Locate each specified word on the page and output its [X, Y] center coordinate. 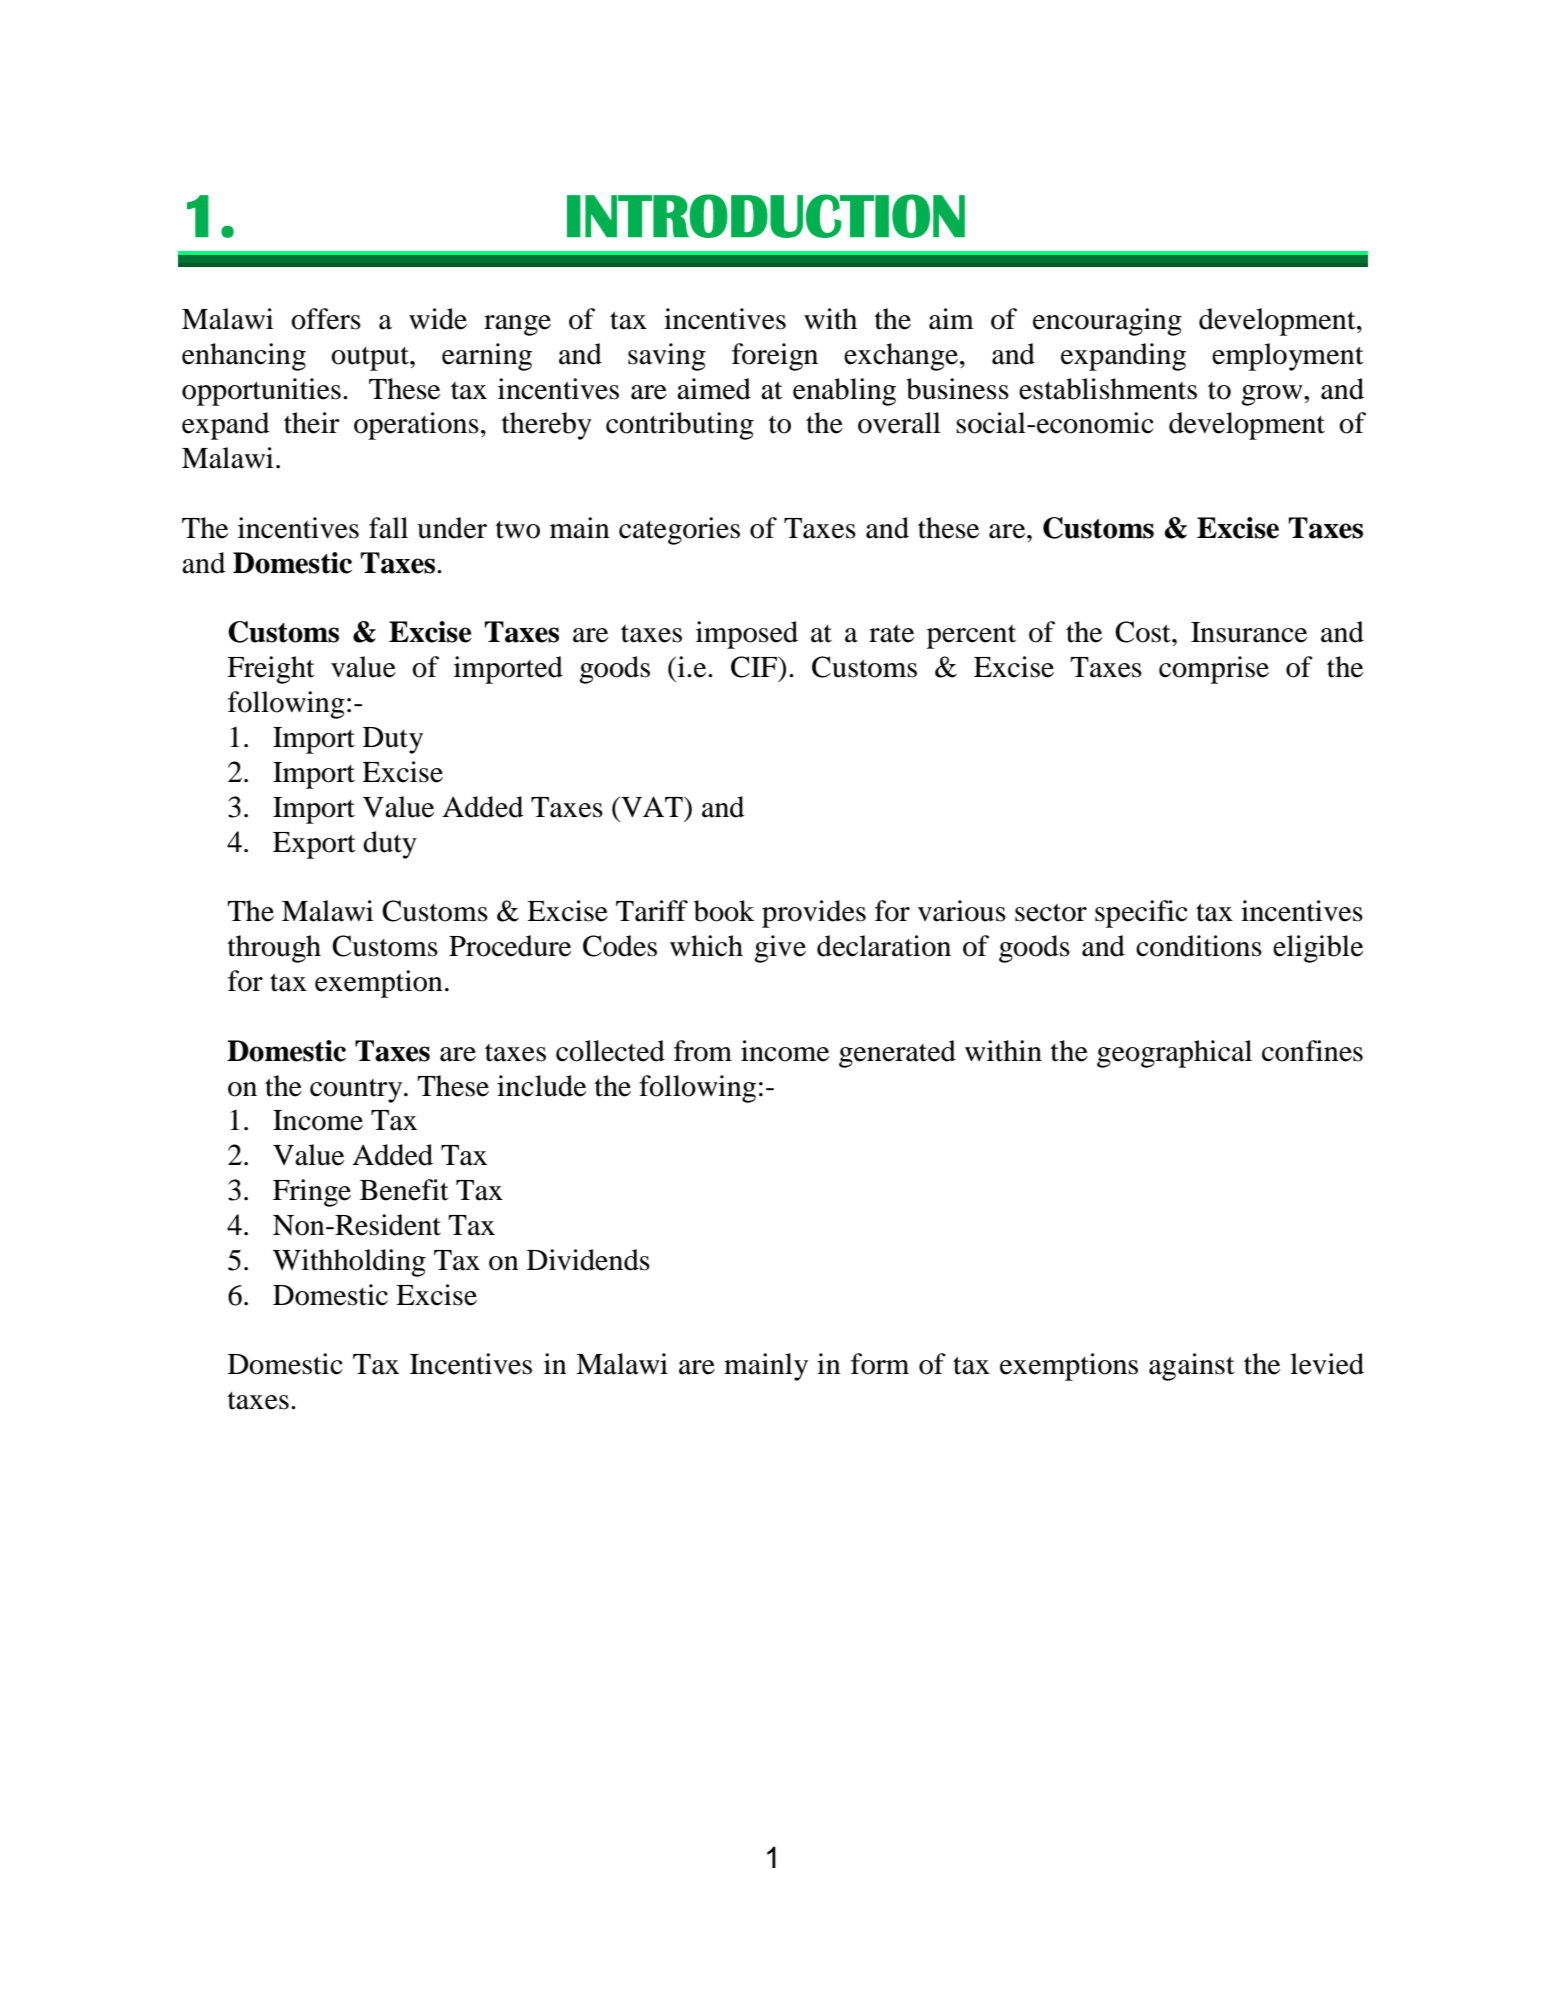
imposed [747, 635]
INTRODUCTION [766, 216]
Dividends [588, 1260]
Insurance [1249, 632]
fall [388, 528]
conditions [1199, 946]
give [780, 949]
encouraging [1107, 322]
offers [326, 319]
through [274, 949]
